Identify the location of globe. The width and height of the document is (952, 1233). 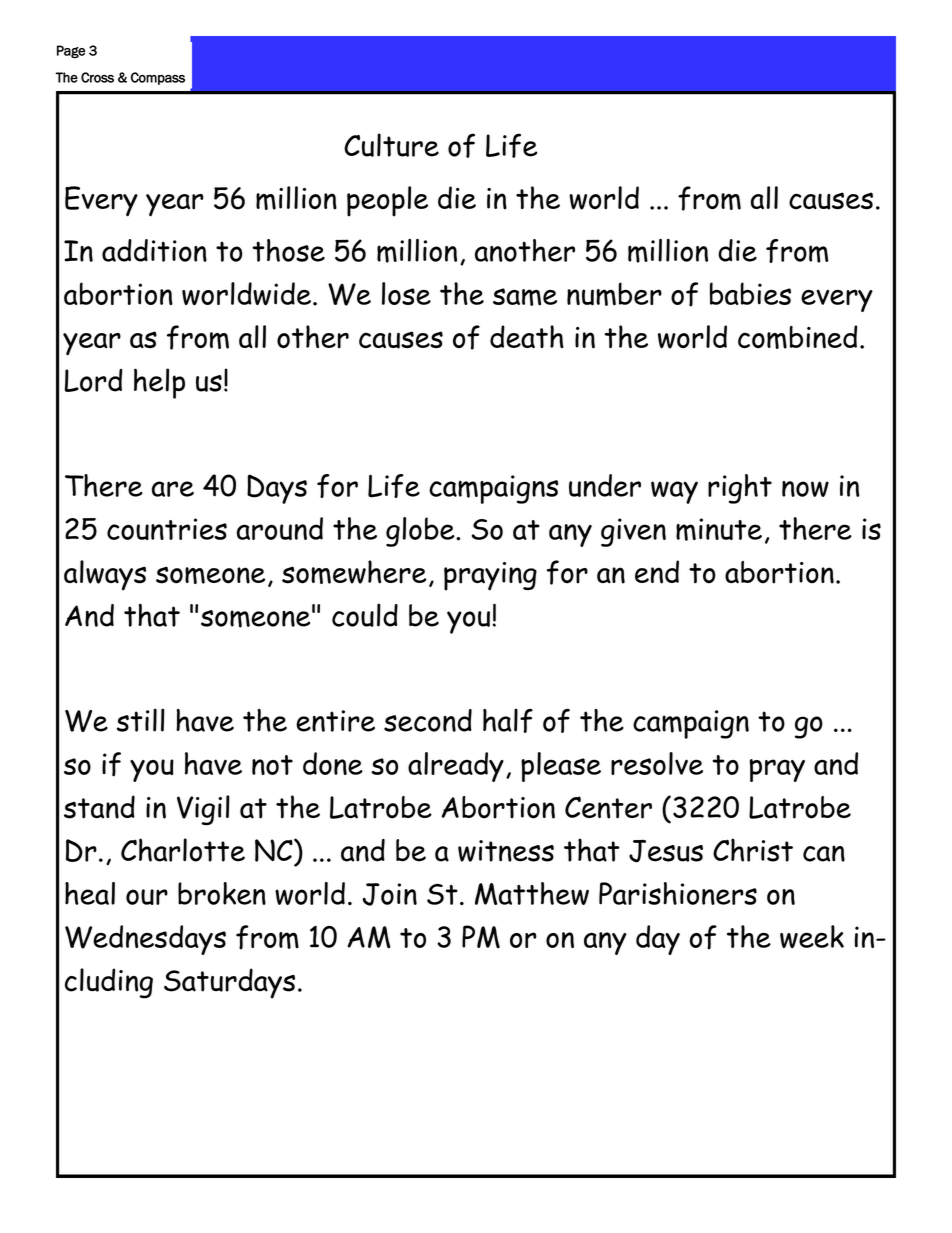
(421, 532).
